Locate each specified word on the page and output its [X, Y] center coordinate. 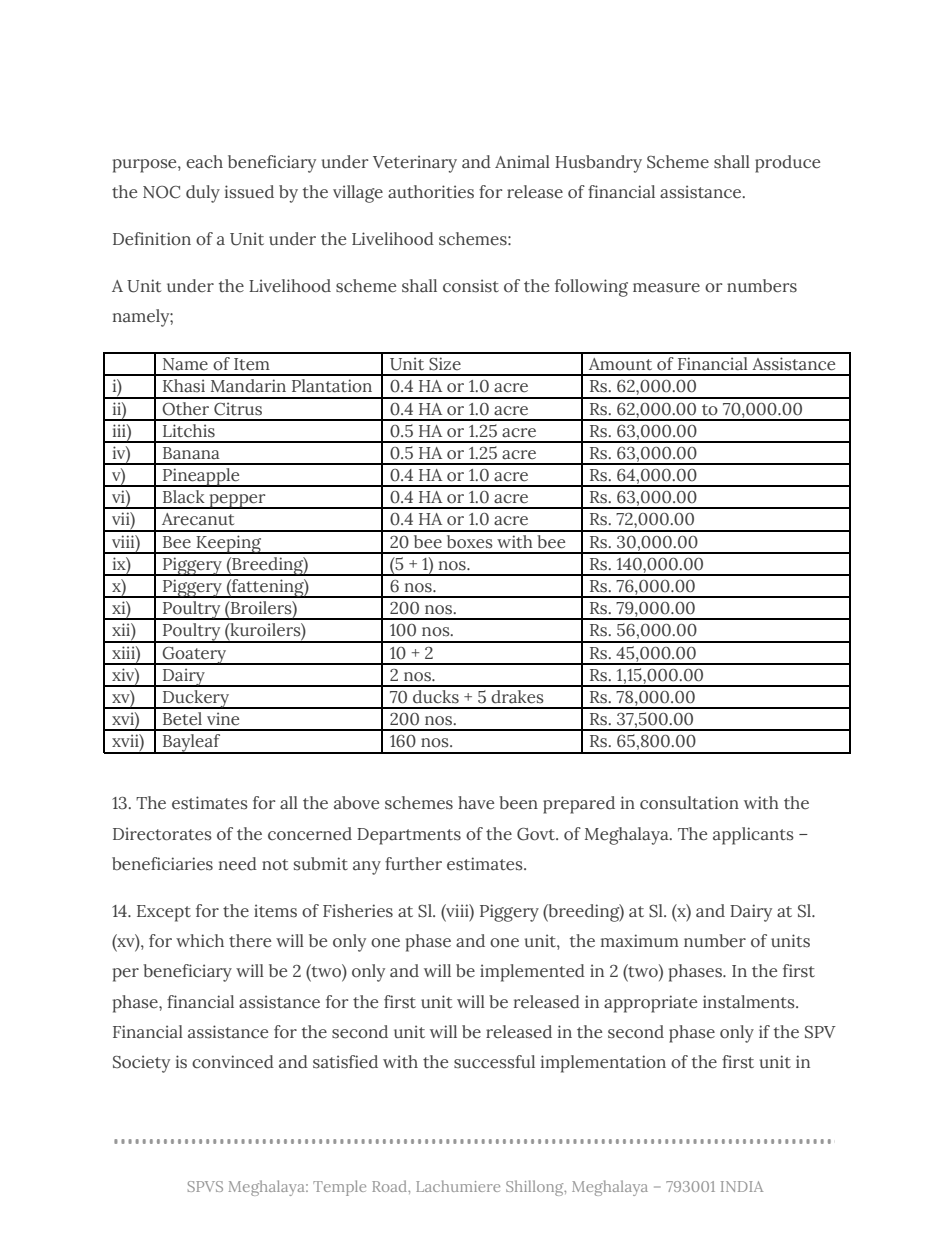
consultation [689, 803]
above [356, 803]
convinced [233, 1062]
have [476, 803]
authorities [431, 192]
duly [203, 194]
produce [787, 164]
